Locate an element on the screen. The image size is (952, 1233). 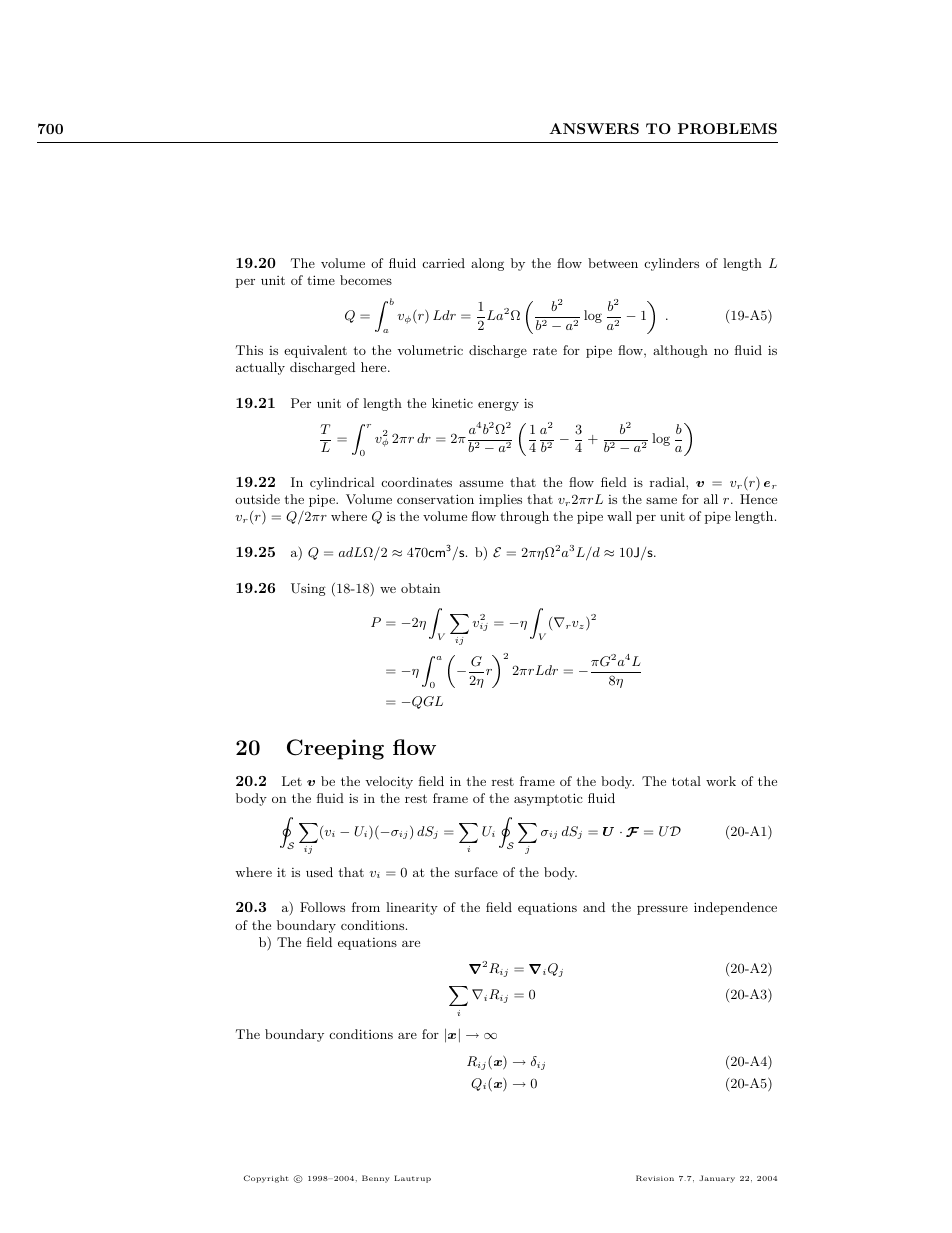
energy is located at coordinates (498, 406).
